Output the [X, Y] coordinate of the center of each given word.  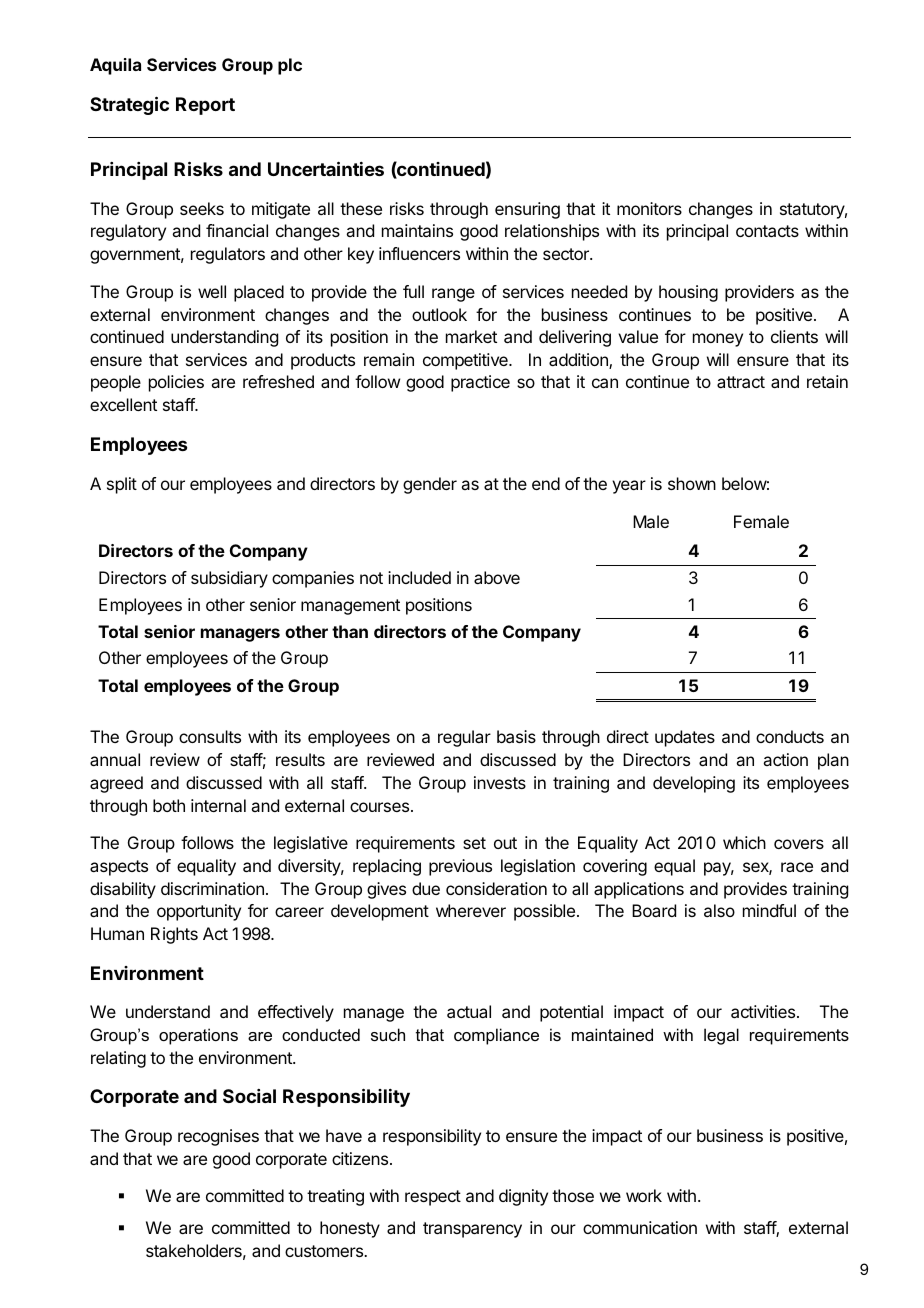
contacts [767, 231]
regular [464, 738]
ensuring [527, 210]
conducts [790, 736]
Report [205, 106]
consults [210, 736]
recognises [218, 1137]
